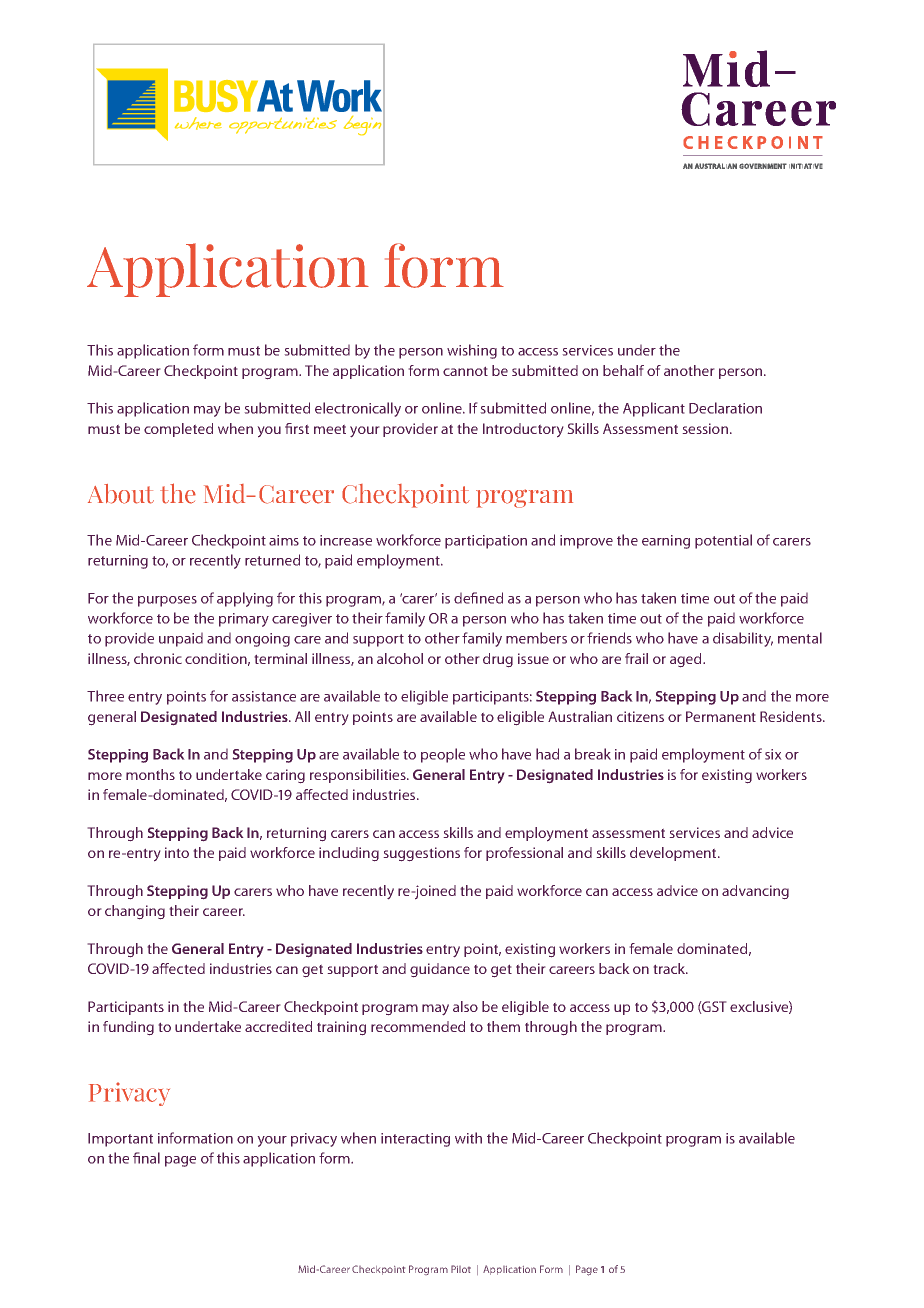 This screenshot has height=1308, width=924. What do you see at coordinates (465, 371) in the screenshot?
I see `cannot` at bounding box center [465, 371].
